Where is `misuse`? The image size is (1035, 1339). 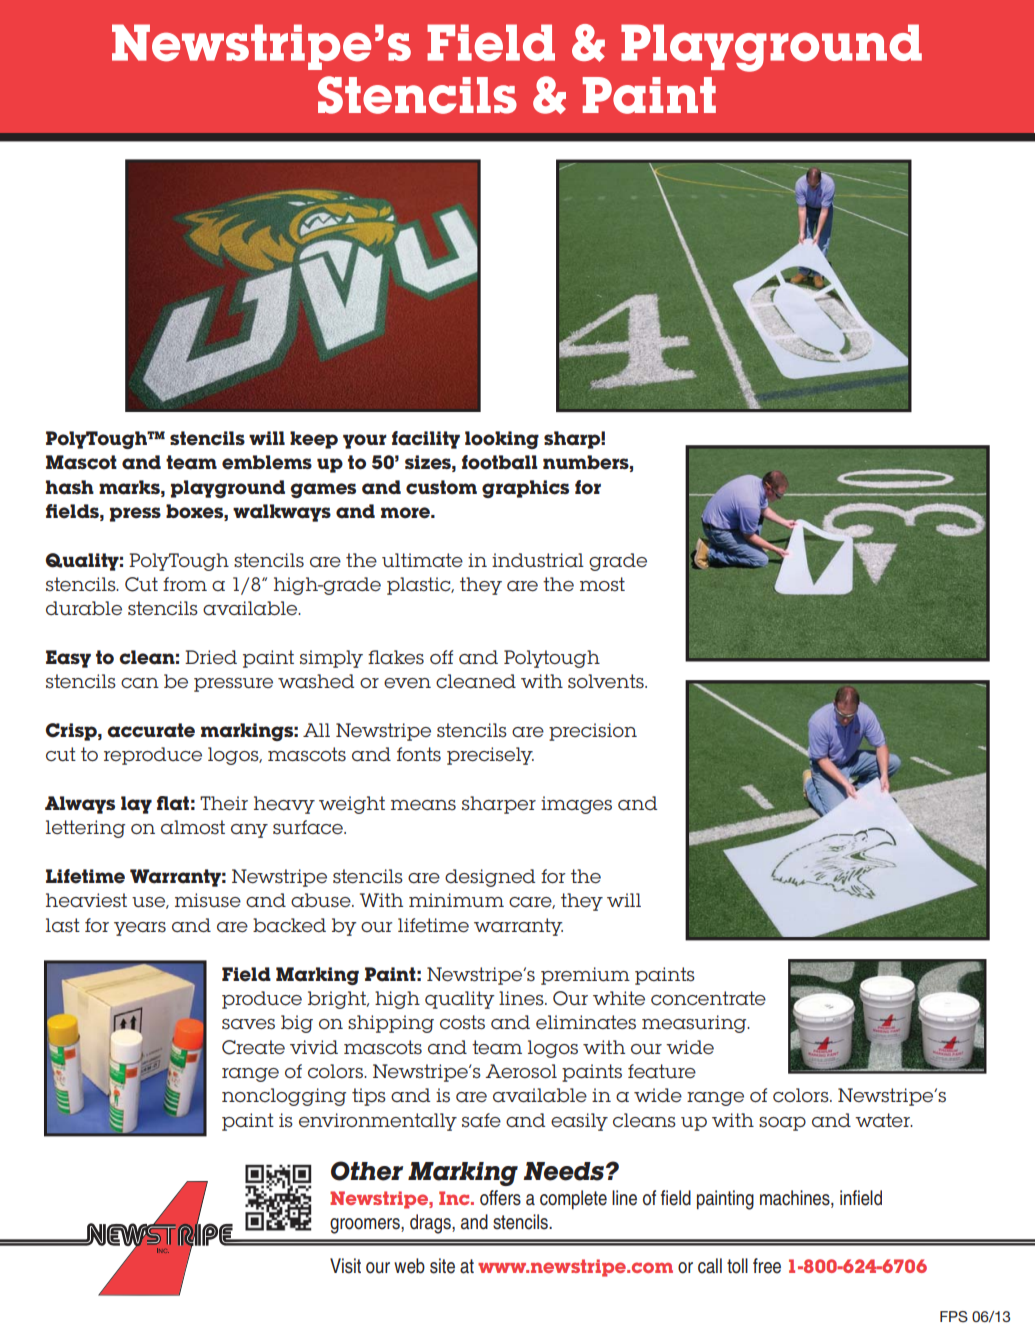
misuse is located at coordinates (208, 900).
